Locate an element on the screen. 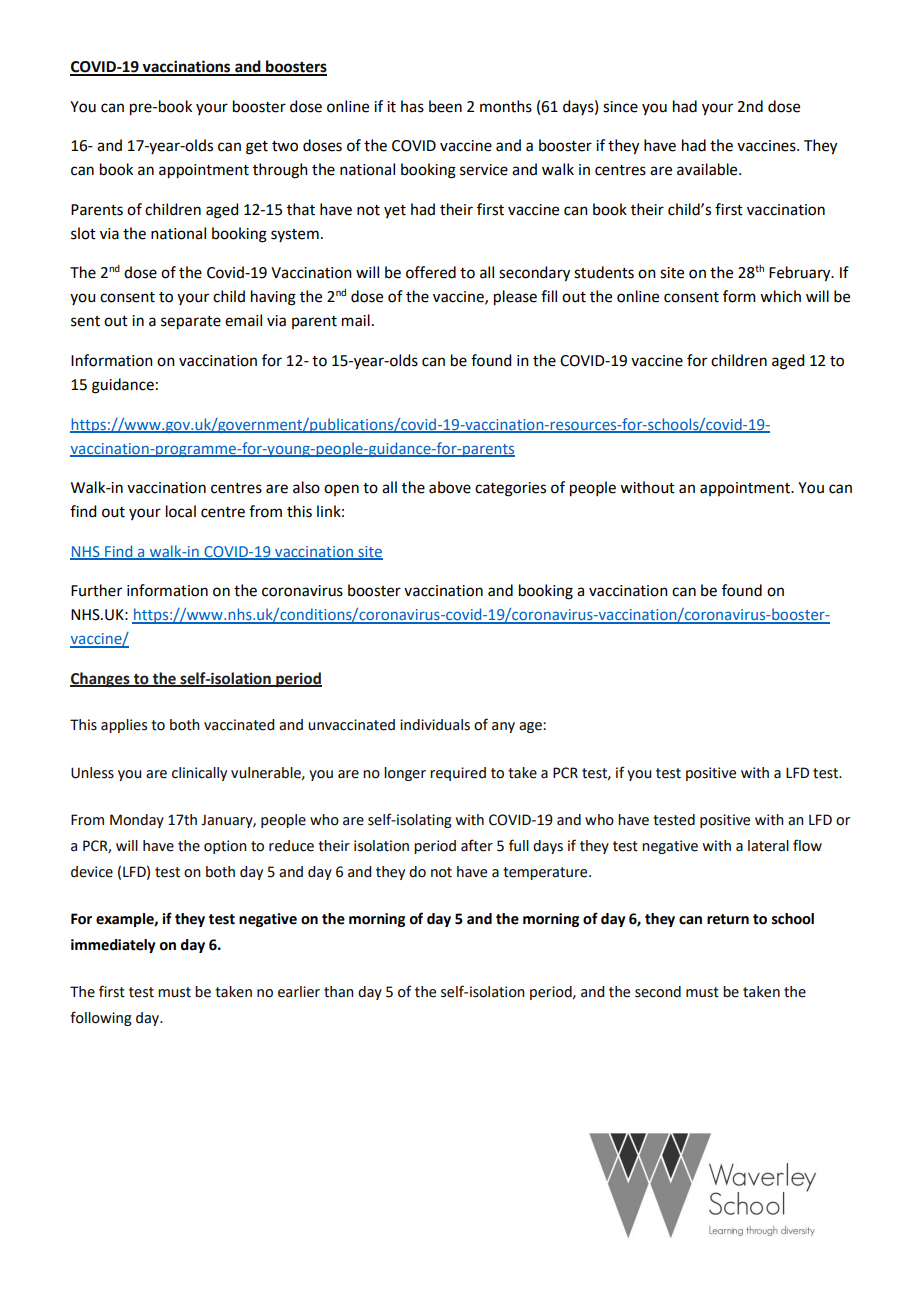 Image resolution: width=924 pixels, height=1309 pixels. separate is located at coordinates (191, 323).
